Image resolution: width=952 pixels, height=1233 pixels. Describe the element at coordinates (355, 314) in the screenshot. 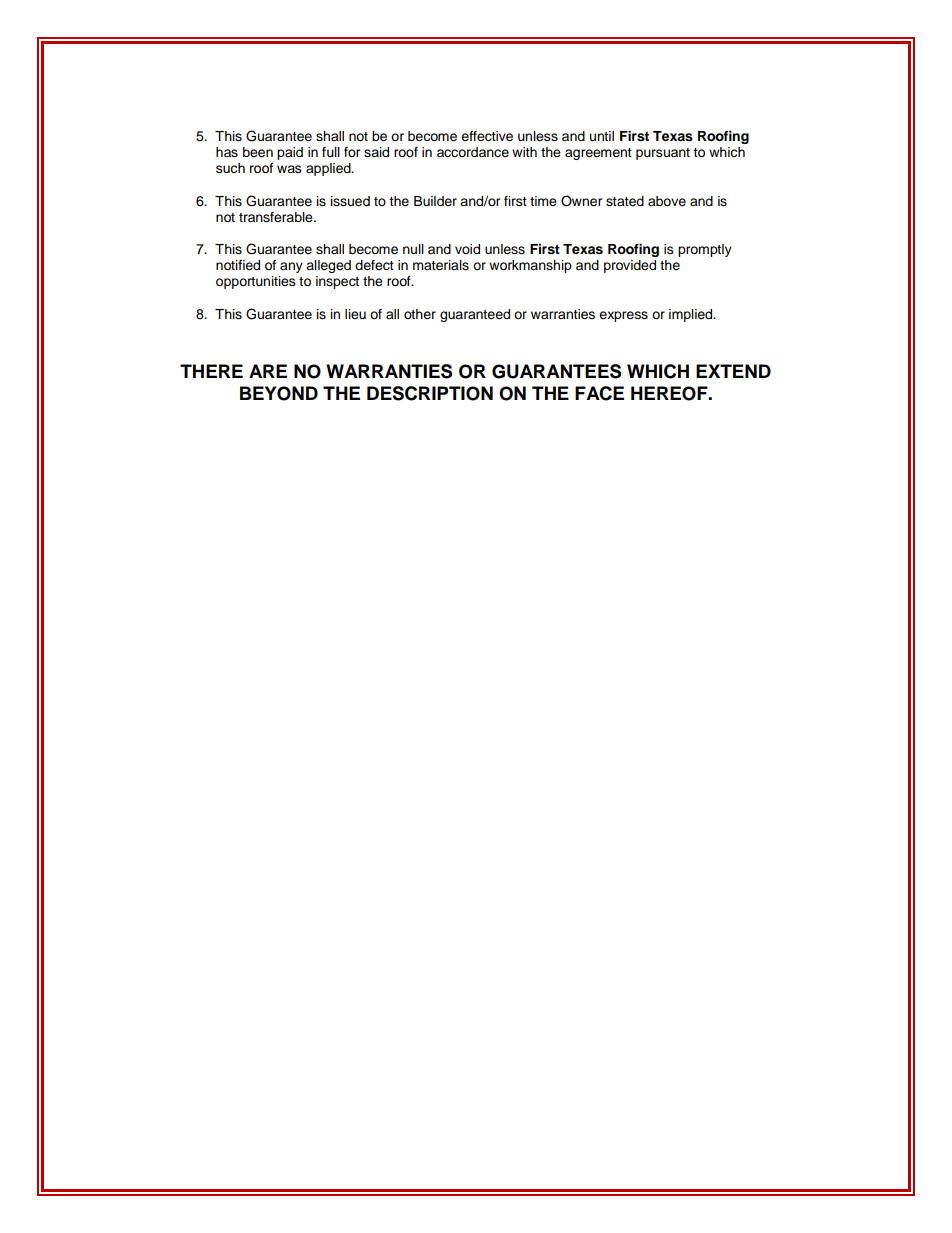

I see `lieu` at that location.
